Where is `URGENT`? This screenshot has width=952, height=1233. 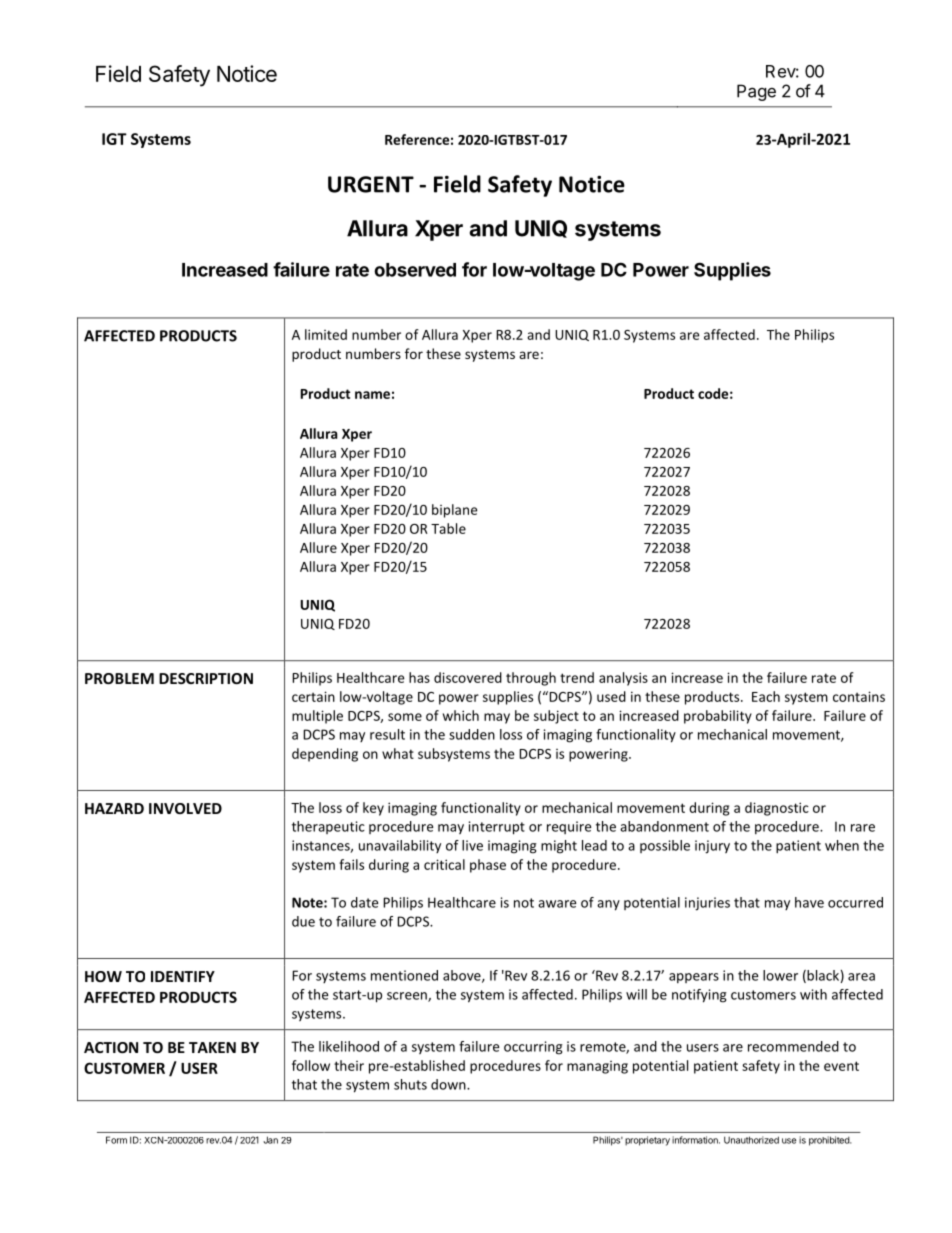
URGENT is located at coordinates (371, 184).
